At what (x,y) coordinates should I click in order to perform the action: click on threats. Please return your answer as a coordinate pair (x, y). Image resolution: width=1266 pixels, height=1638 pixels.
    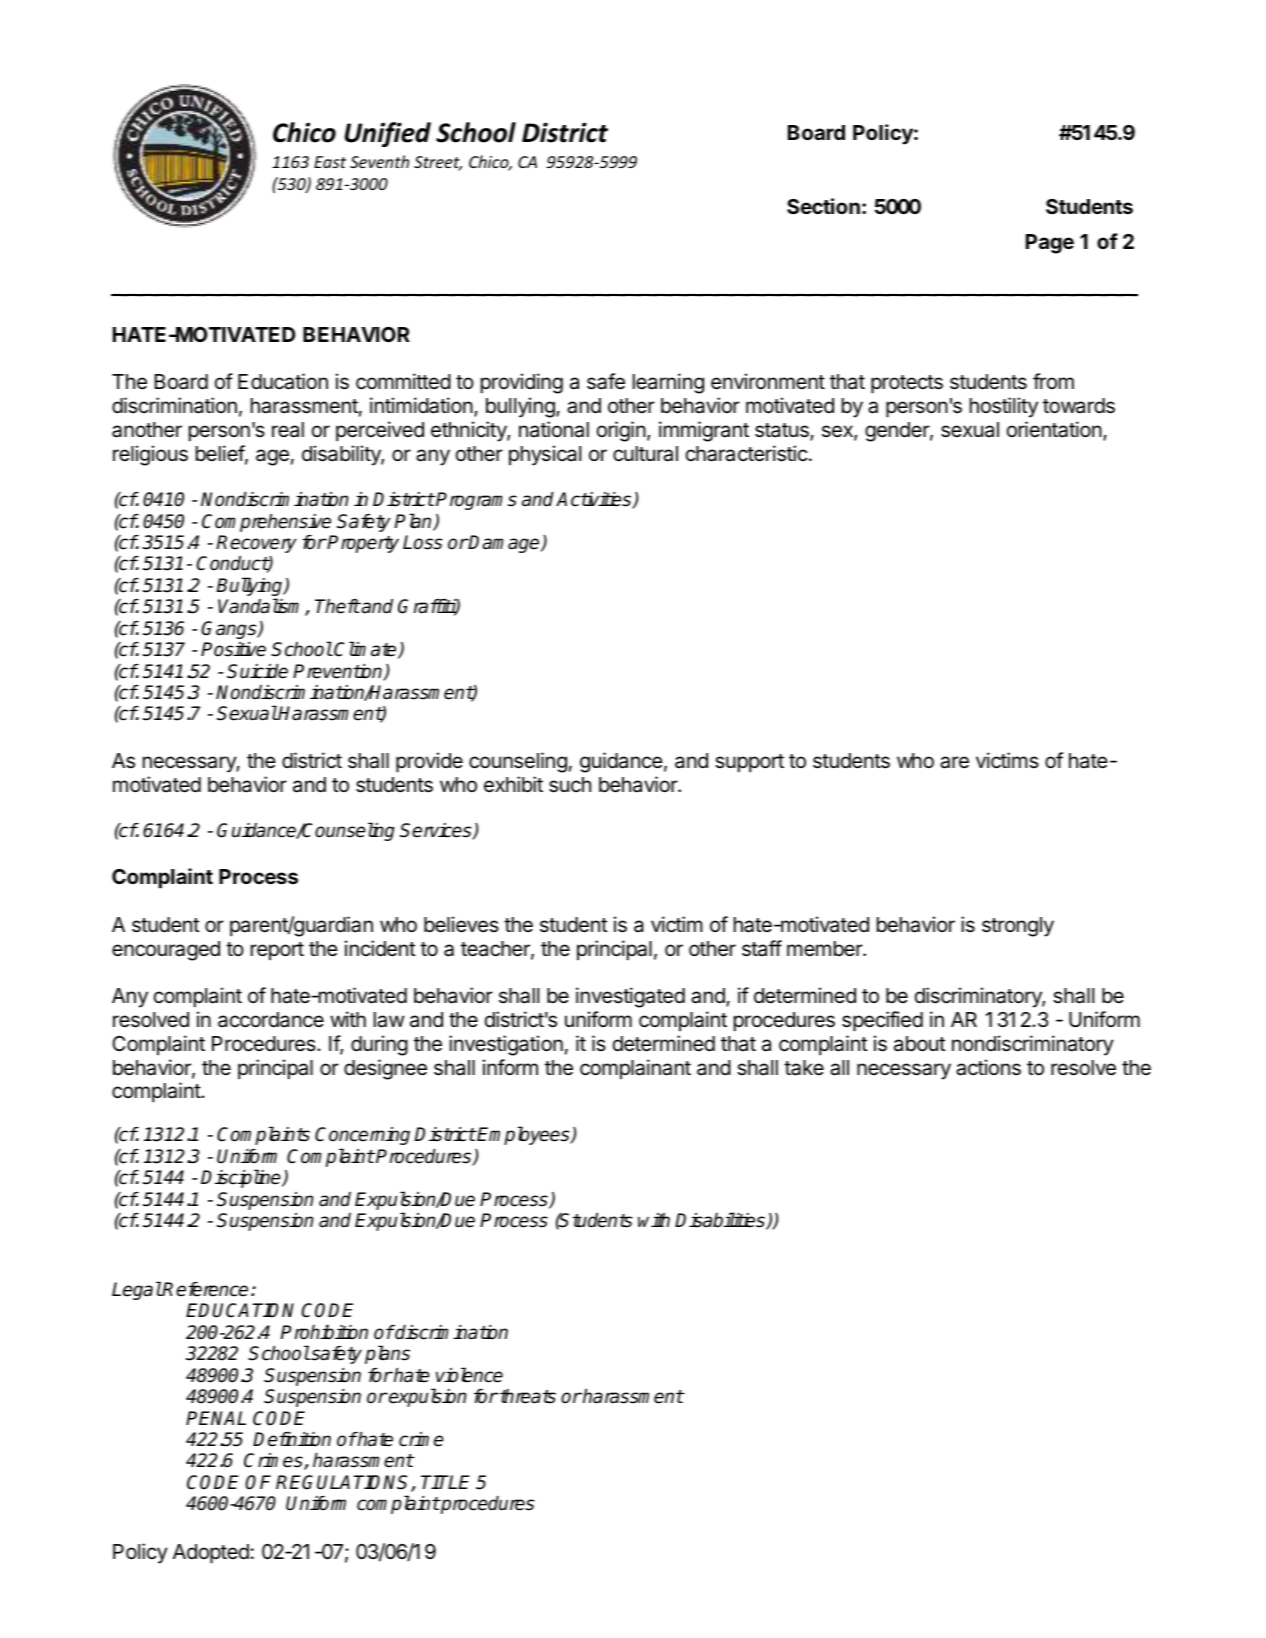
    Looking at the image, I should click on (527, 1396).
